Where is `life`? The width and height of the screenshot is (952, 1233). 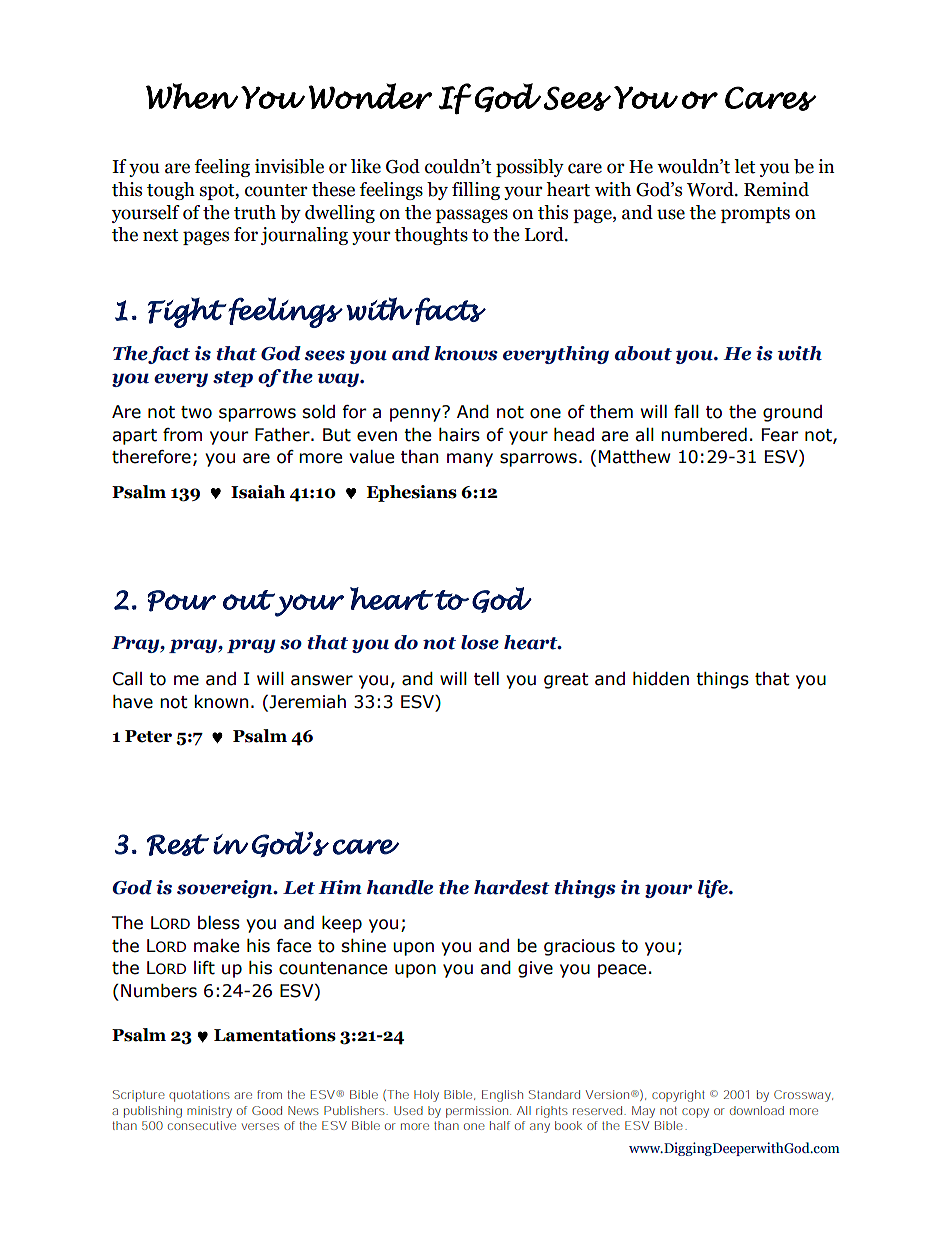
life is located at coordinates (714, 889).
